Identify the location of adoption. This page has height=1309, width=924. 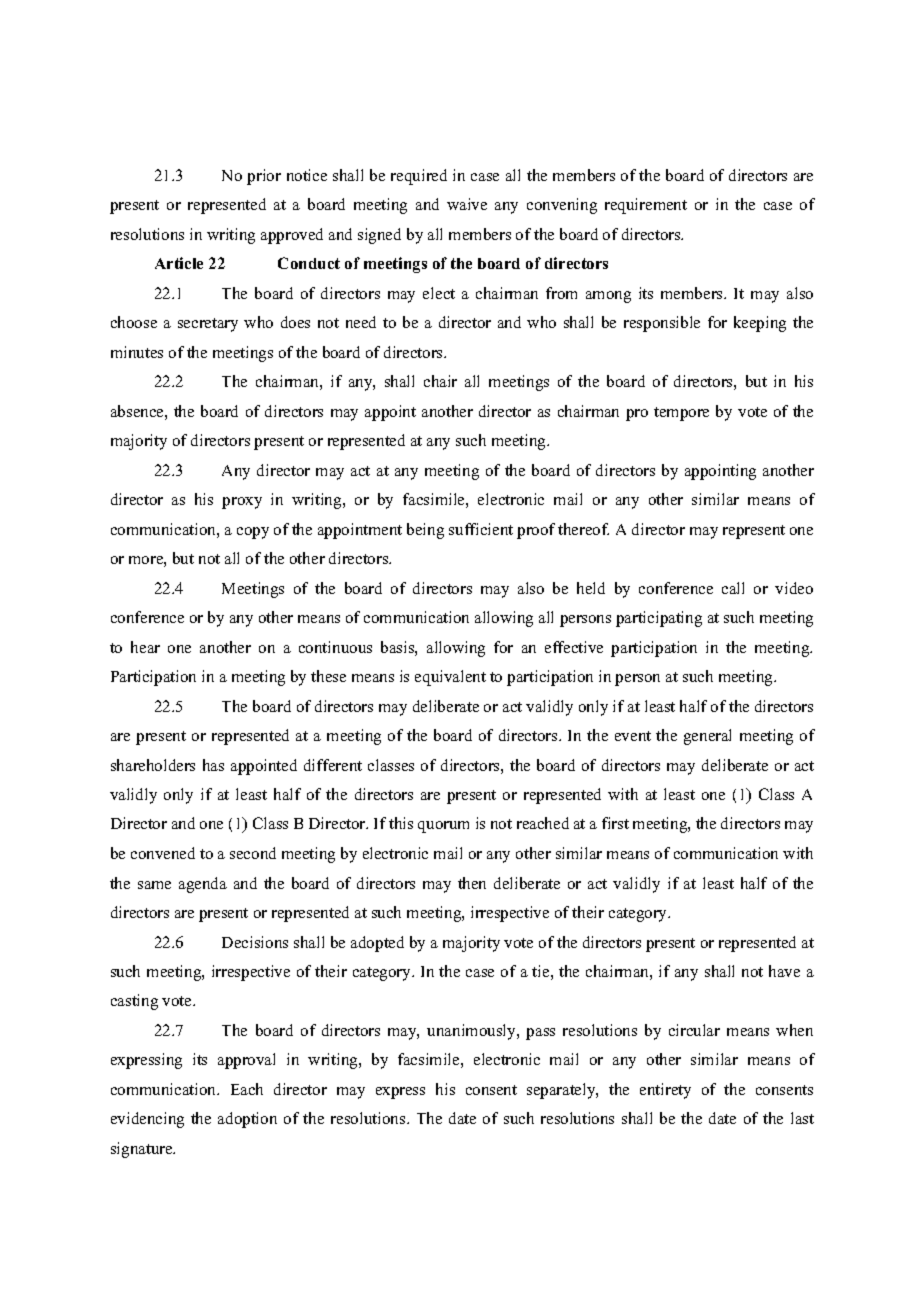
(247, 1120).
